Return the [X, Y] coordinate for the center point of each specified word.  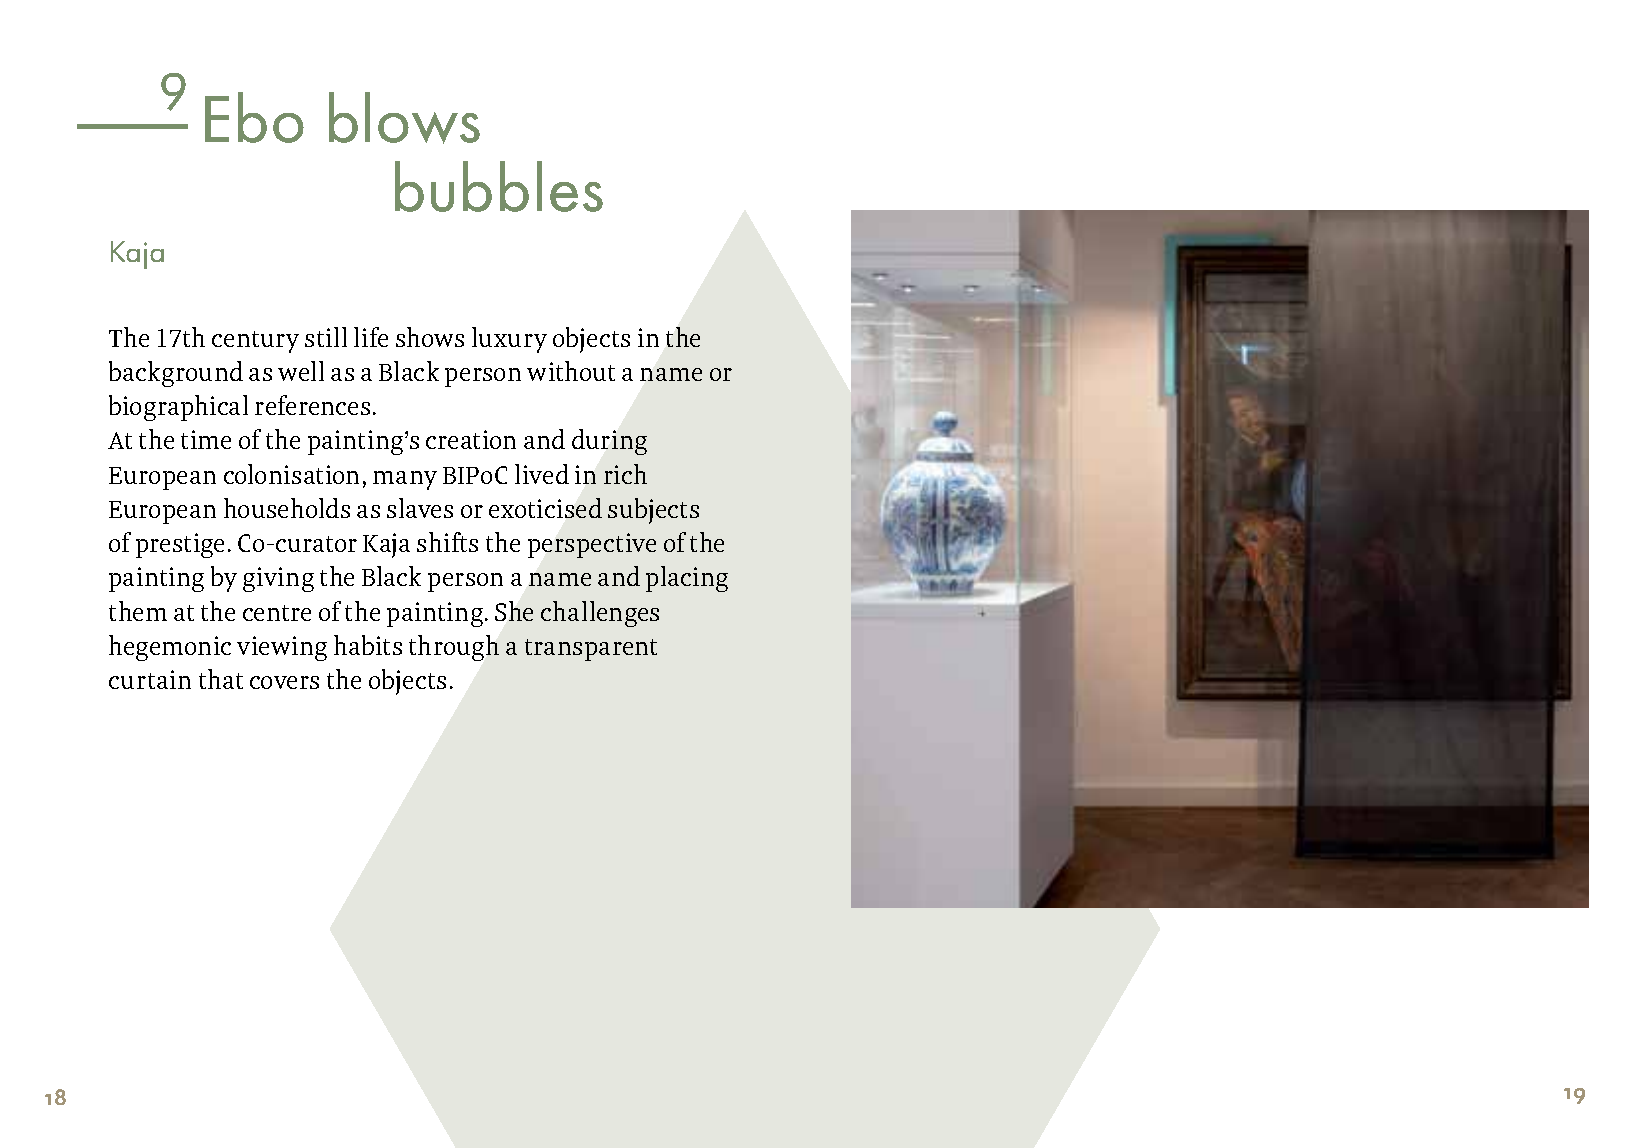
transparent [591, 650]
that [221, 679]
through [454, 648]
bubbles [499, 186]
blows [404, 118]
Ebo [254, 117]
